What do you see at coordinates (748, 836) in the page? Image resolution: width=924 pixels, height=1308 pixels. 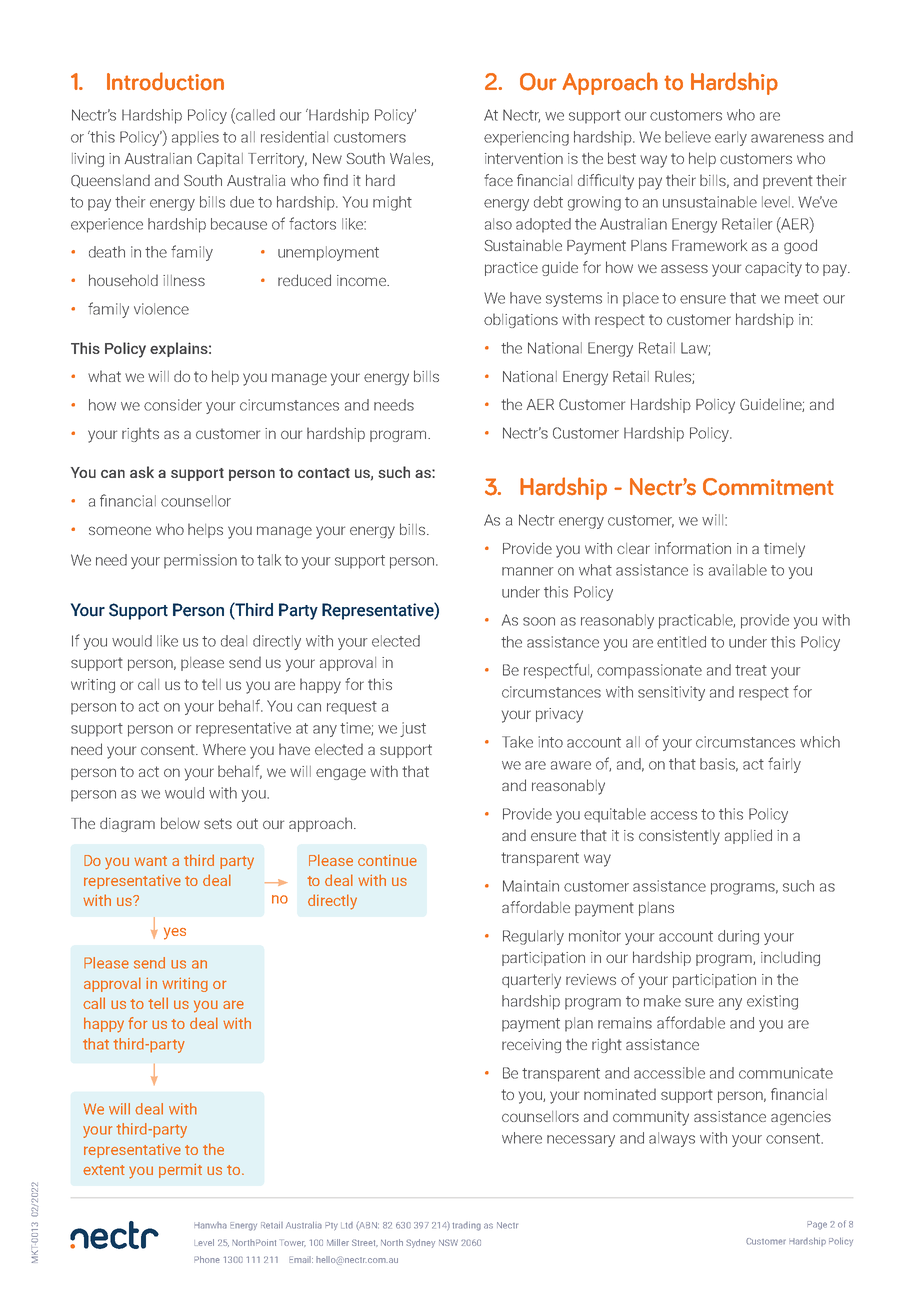 I see `applied` at bounding box center [748, 836].
